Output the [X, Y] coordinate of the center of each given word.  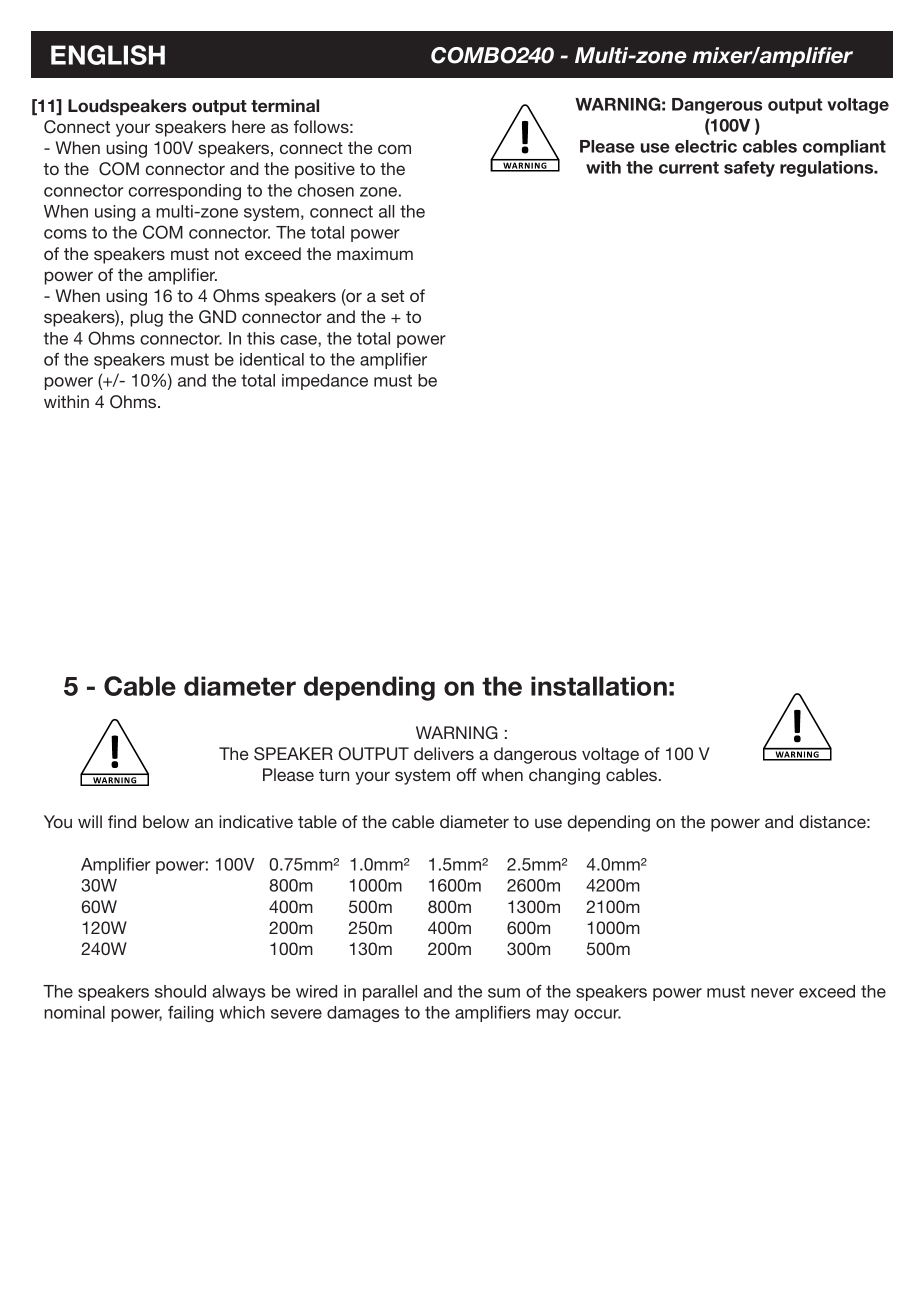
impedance [325, 382]
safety [749, 169]
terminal [285, 106]
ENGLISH [108, 55]
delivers [444, 753]
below [166, 821]
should [180, 991]
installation [599, 686]
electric [706, 146]
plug [146, 318]
